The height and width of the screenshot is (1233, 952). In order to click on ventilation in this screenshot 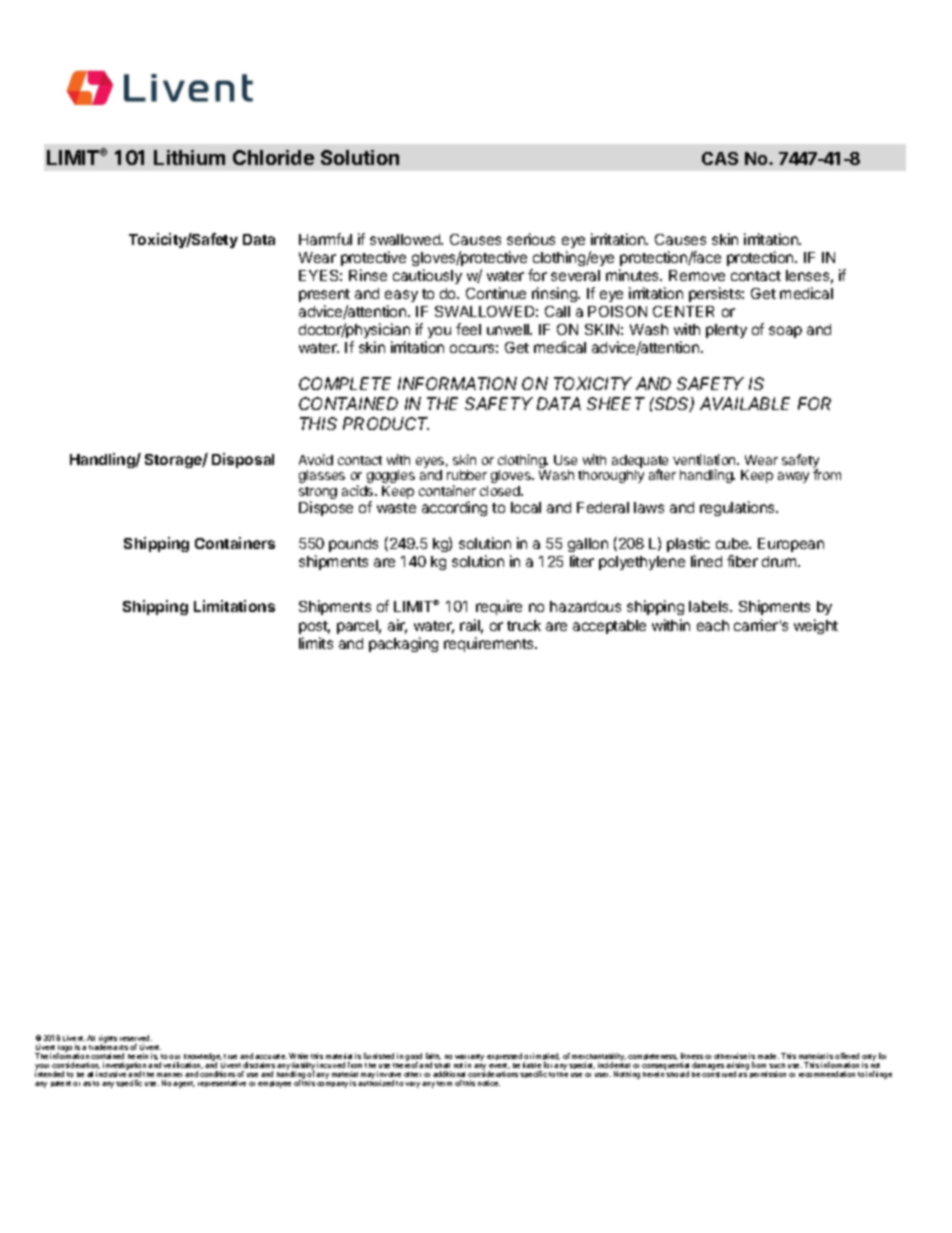, I will do `click(705, 459)`.
